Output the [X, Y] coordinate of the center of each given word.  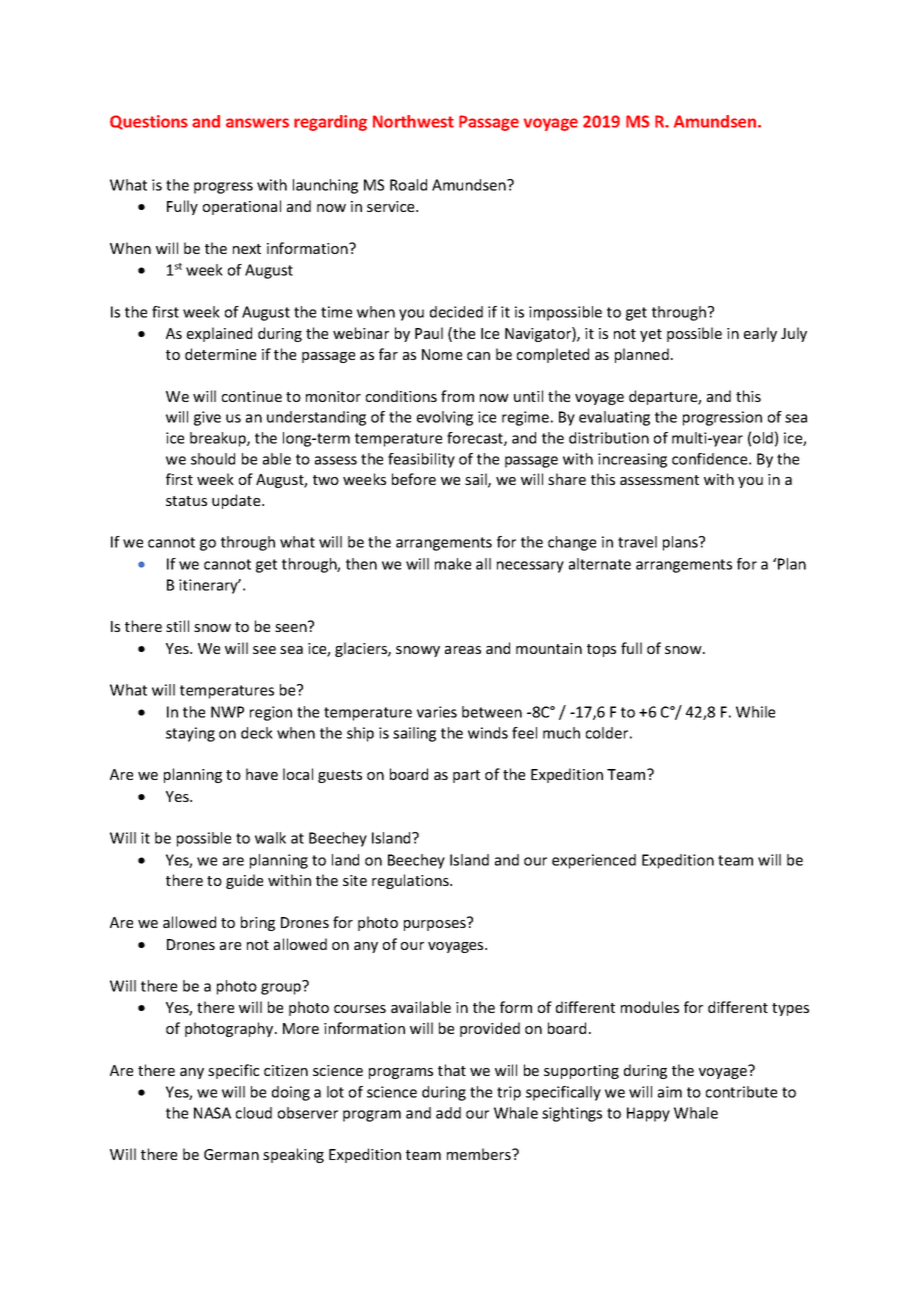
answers [257, 123]
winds [488, 733]
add [448, 1113]
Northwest [413, 121]
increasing [632, 460]
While [755, 712]
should [213, 459]
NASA [212, 1113]
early [760, 334]
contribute [741, 1092]
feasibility [421, 460]
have [262, 774]
